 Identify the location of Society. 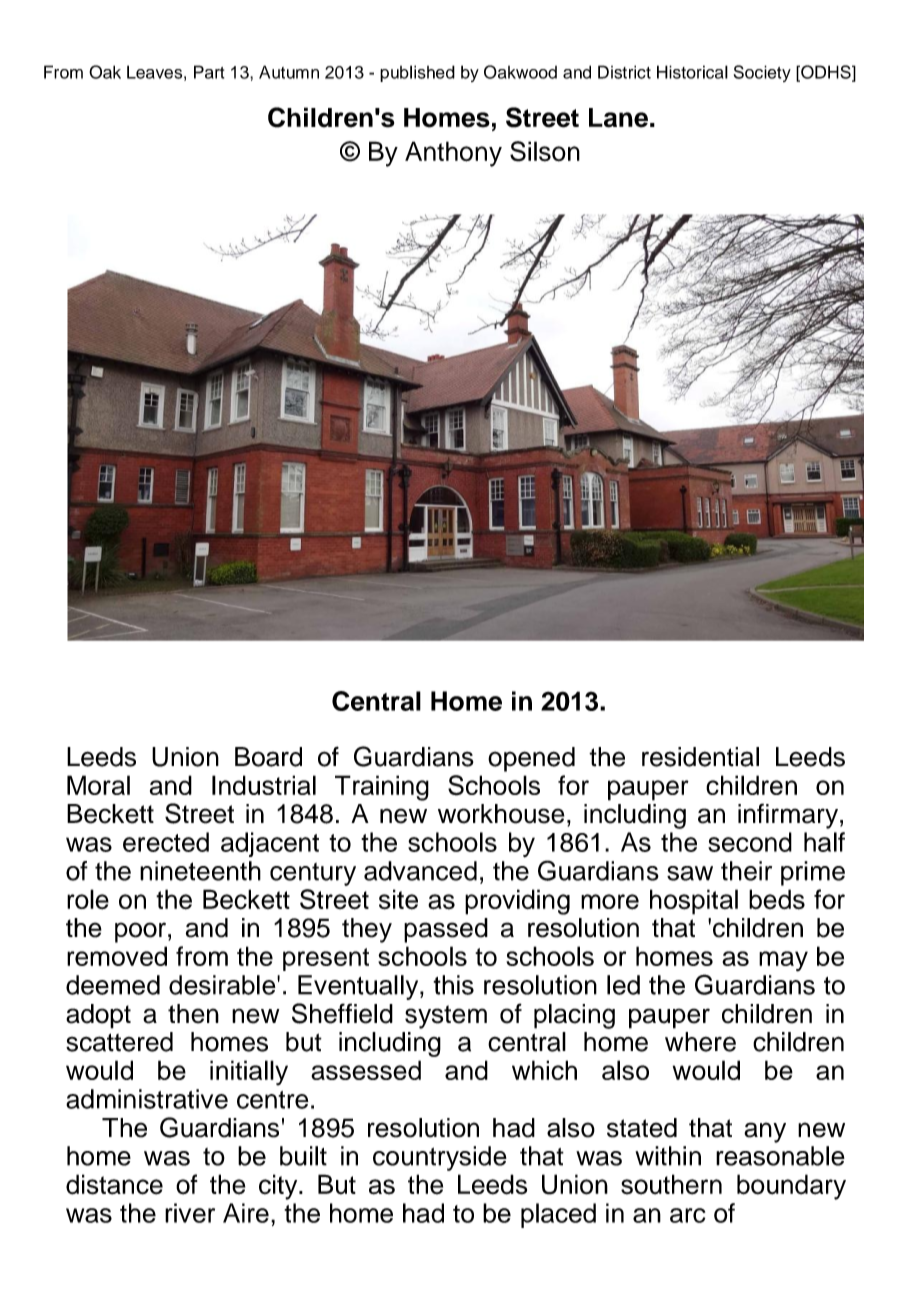
(762, 73).
